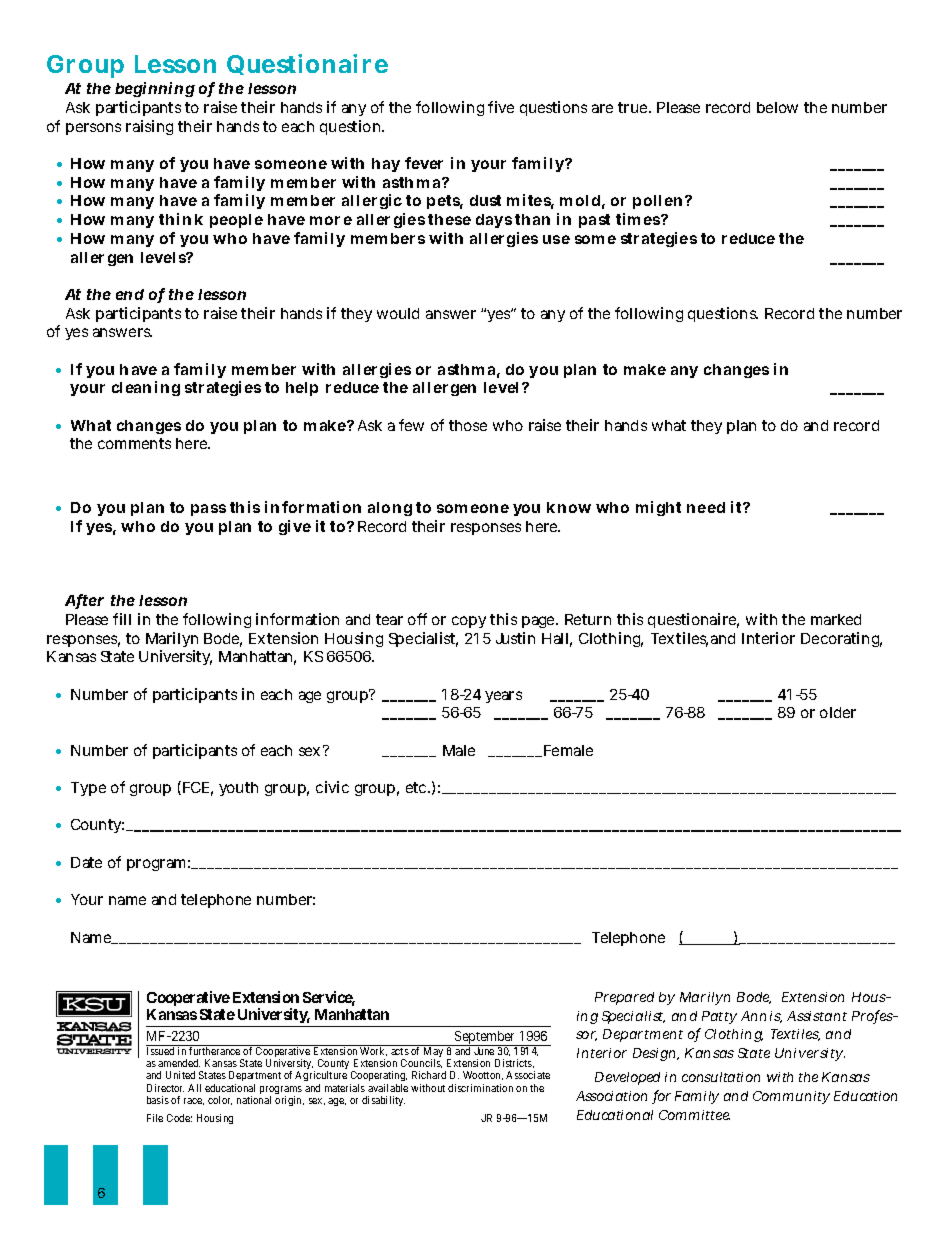 The image size is (952, 1233). Describe the element at coordinates (480, 1088) in the screenshot. I see `discrimination` at that location.
